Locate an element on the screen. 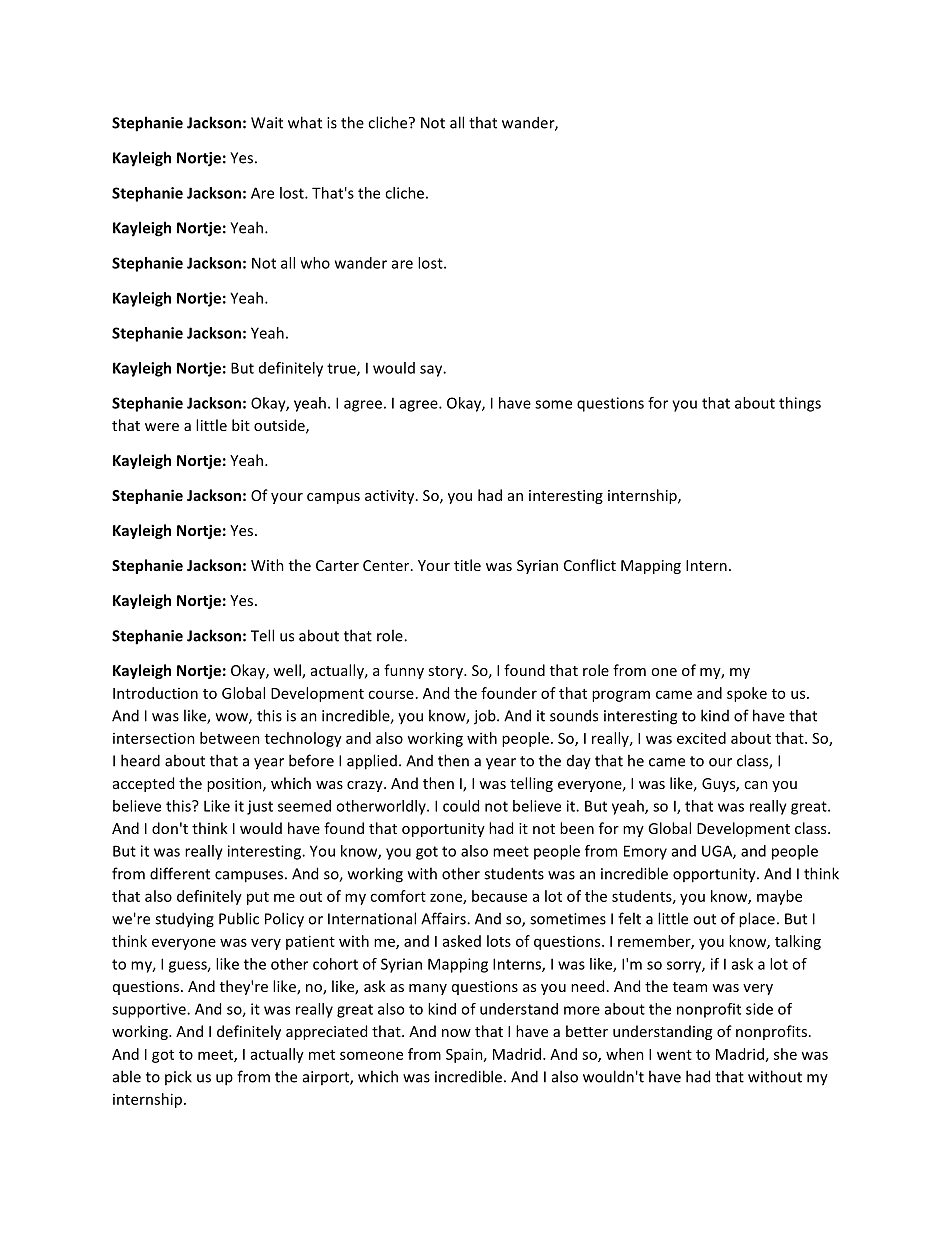  many is located at coordinates (428, 989).
